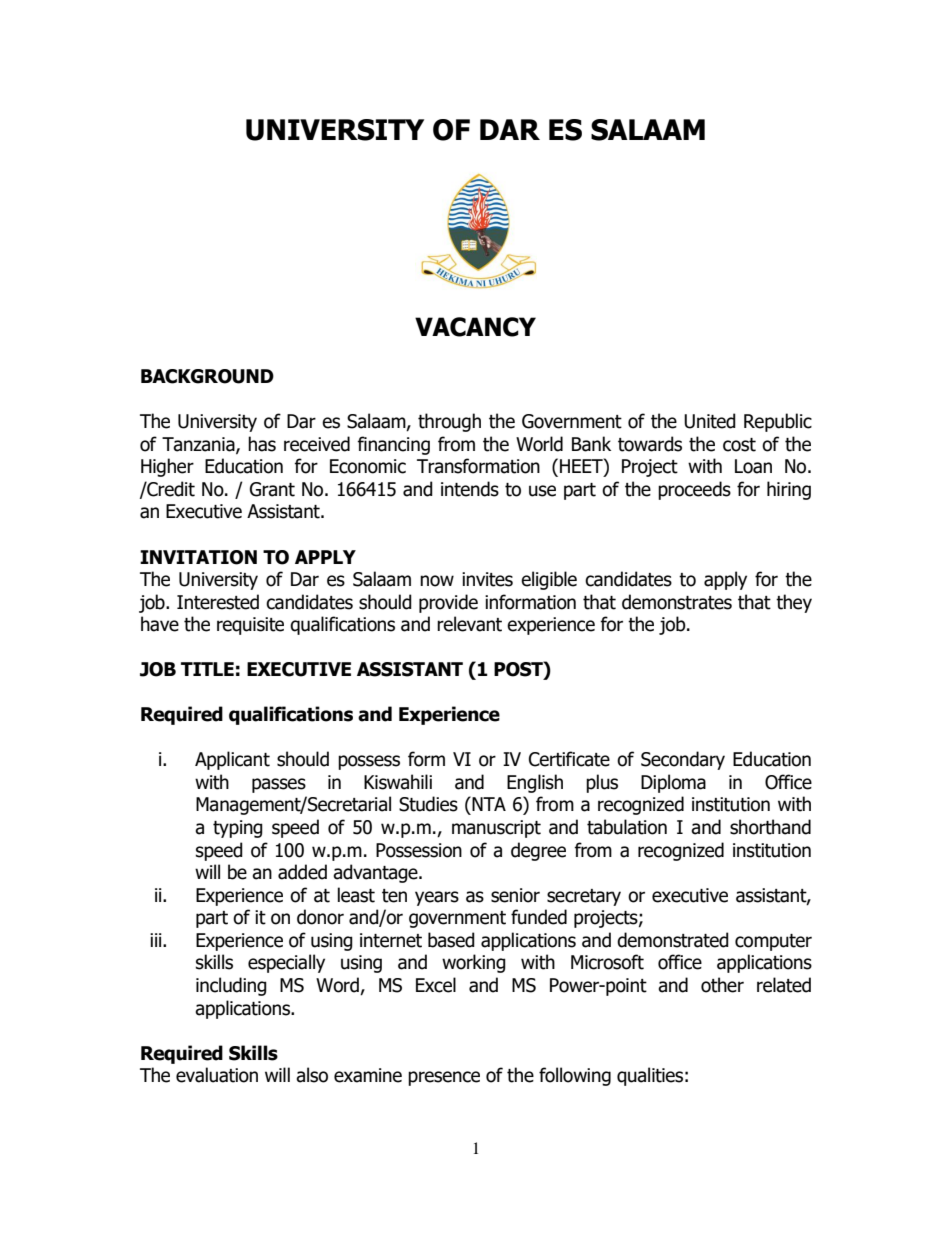  What do you see at coordinates (673, 940) in the document?
I see `demonstrated` at bounding box center [673, 940].
